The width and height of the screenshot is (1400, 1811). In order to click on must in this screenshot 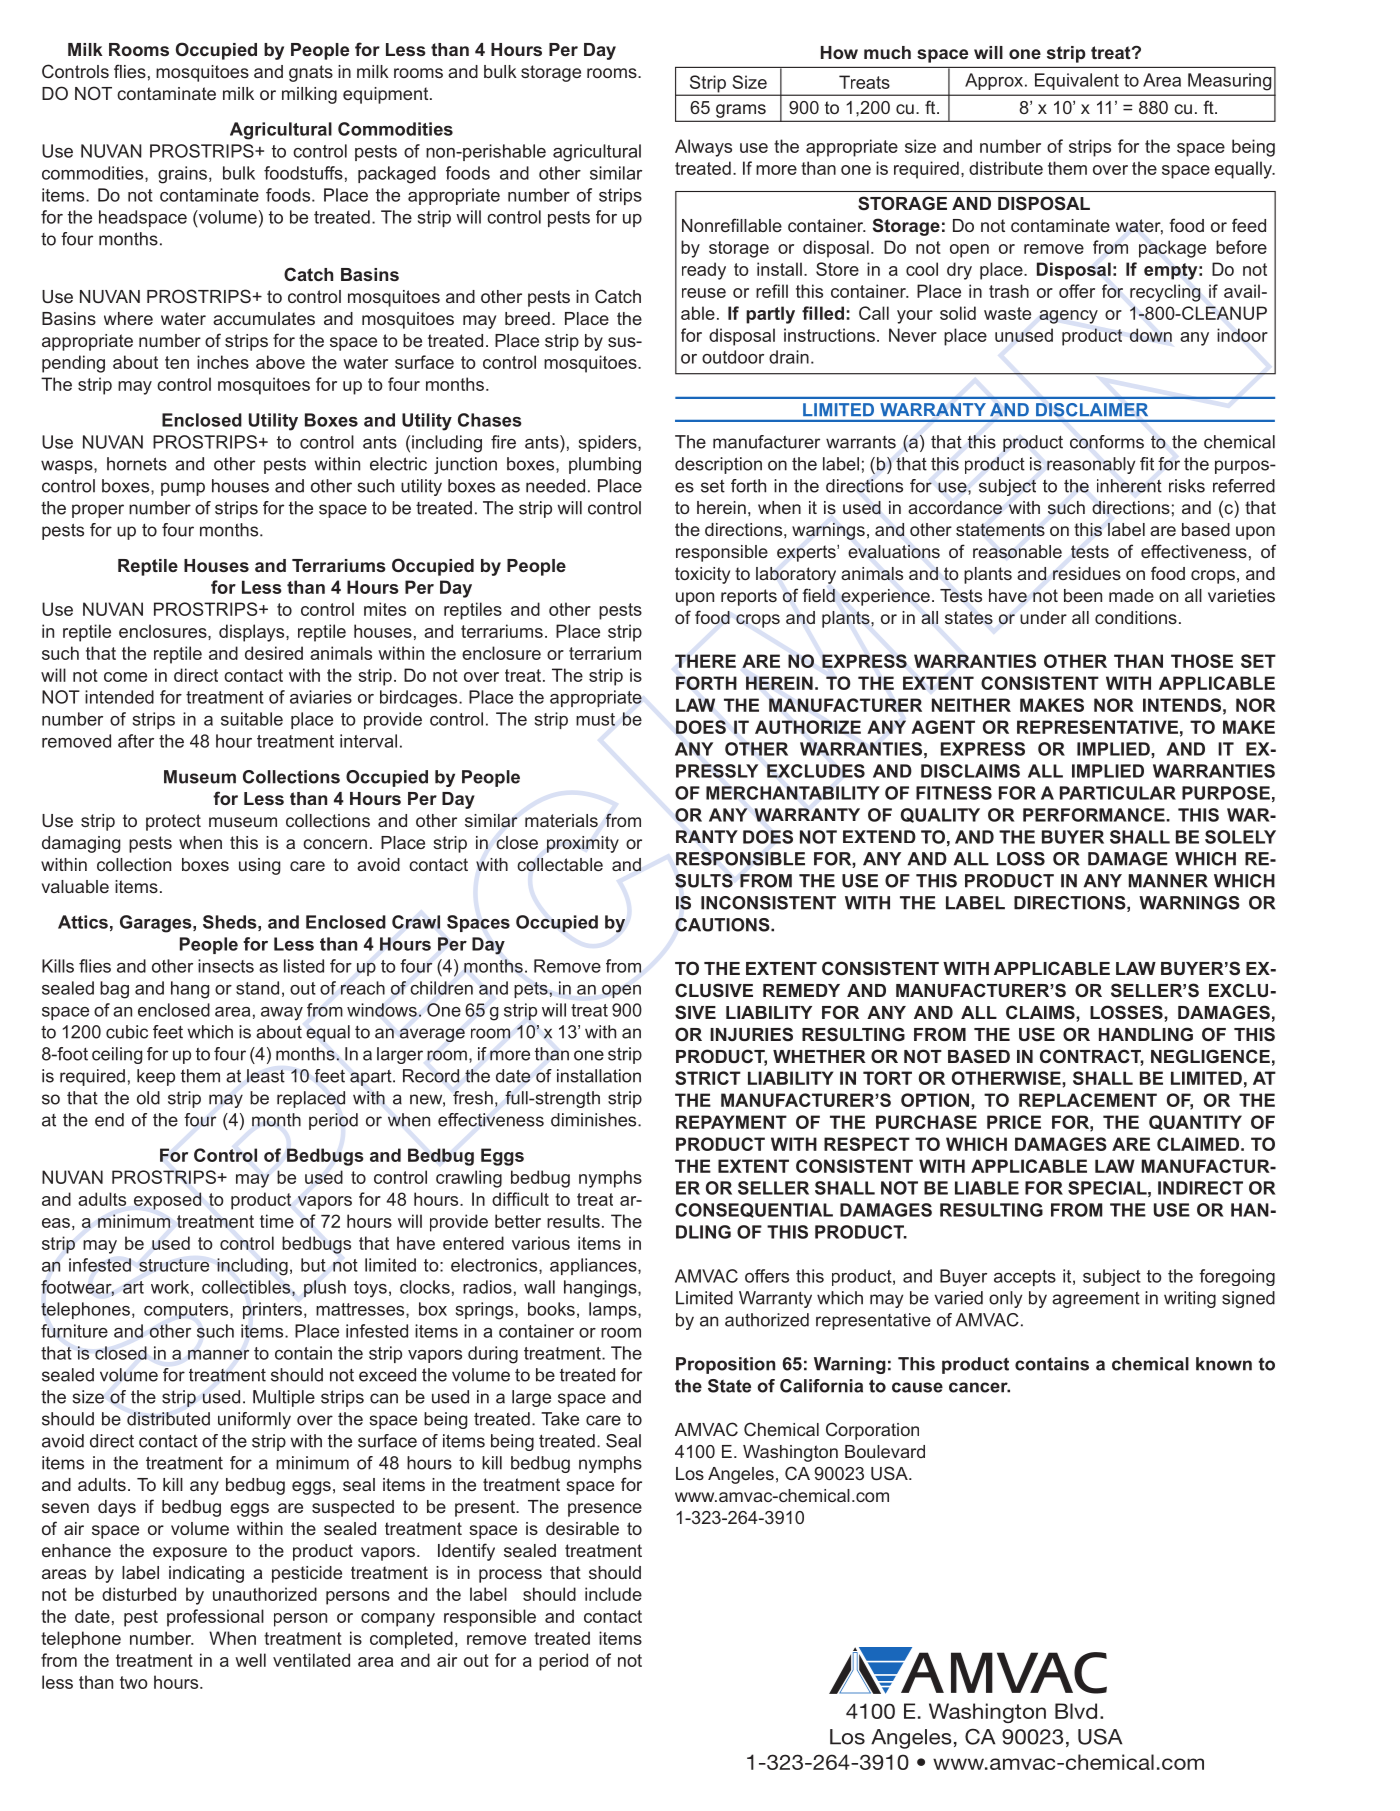, I will do `click(595, 719)`.
